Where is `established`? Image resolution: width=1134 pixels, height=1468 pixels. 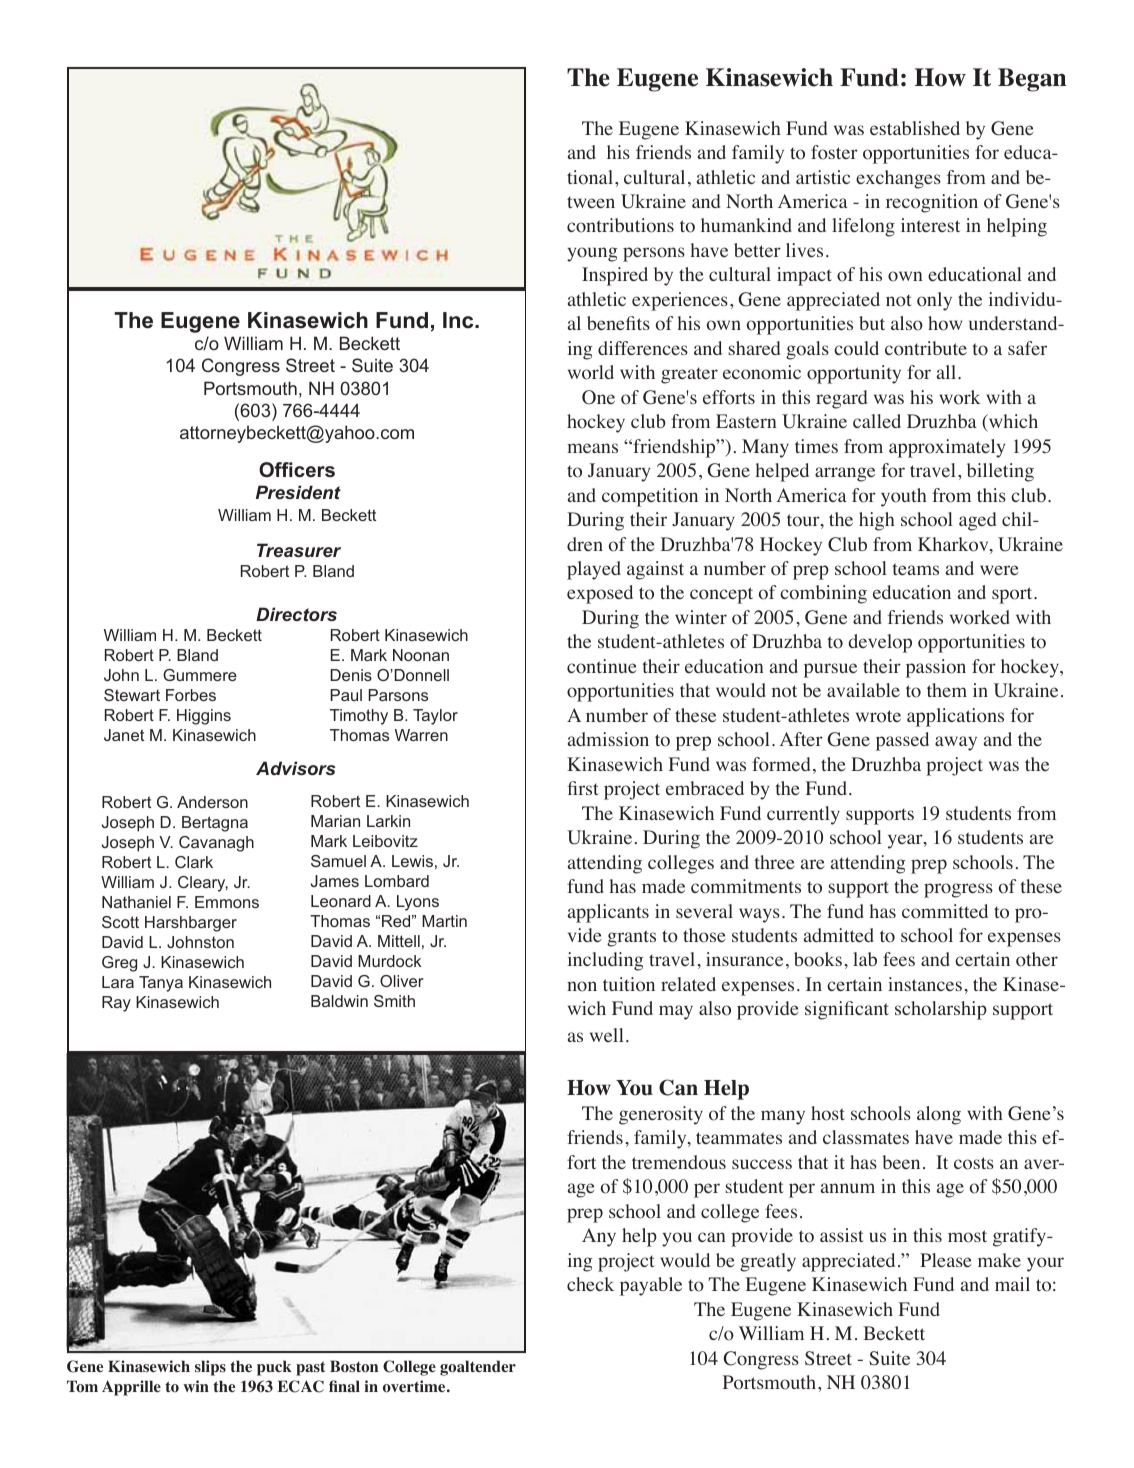 established is located at coordinates (915, 128).
